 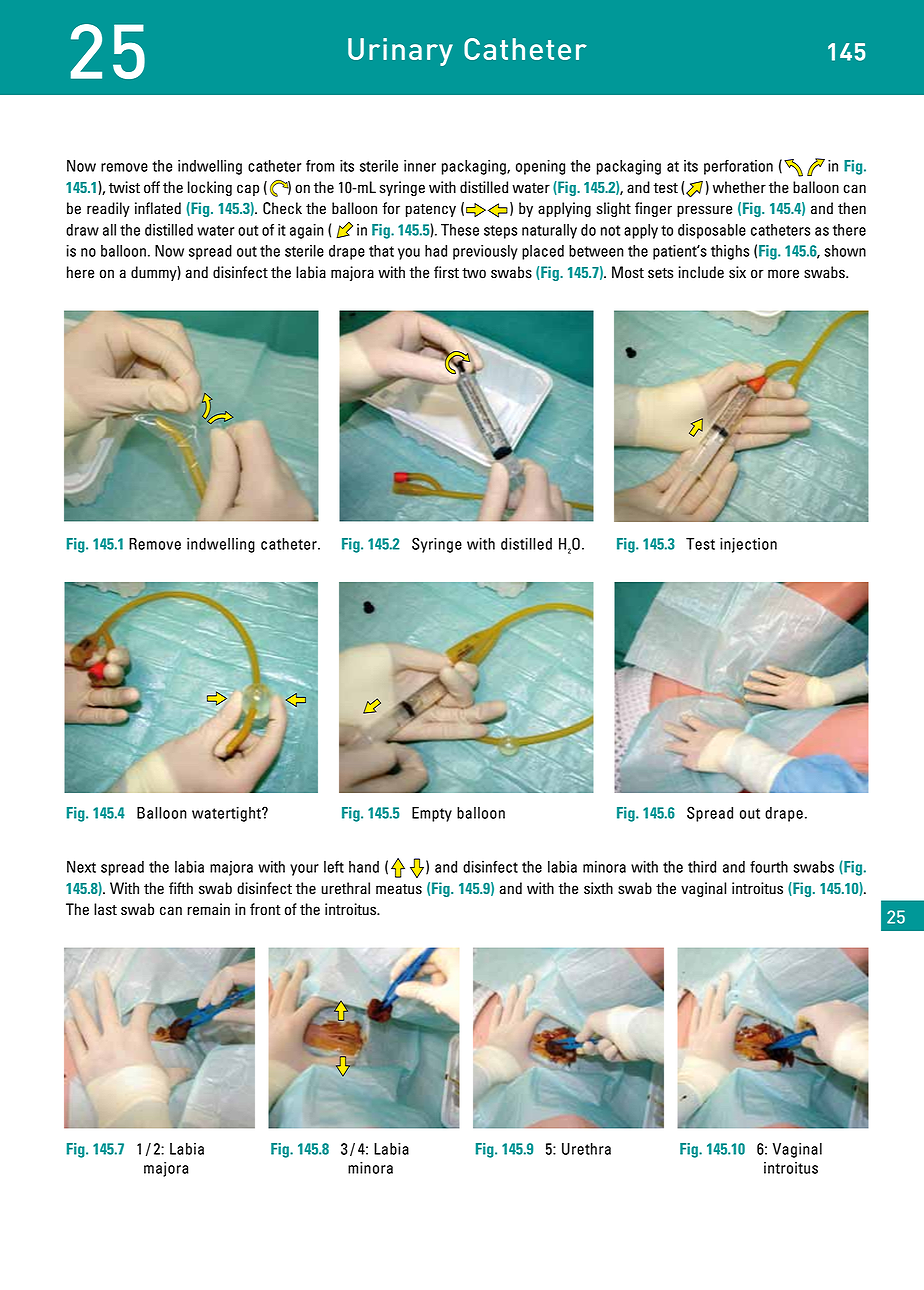 I want to click on Urinary, so click(x=400, y=52).
